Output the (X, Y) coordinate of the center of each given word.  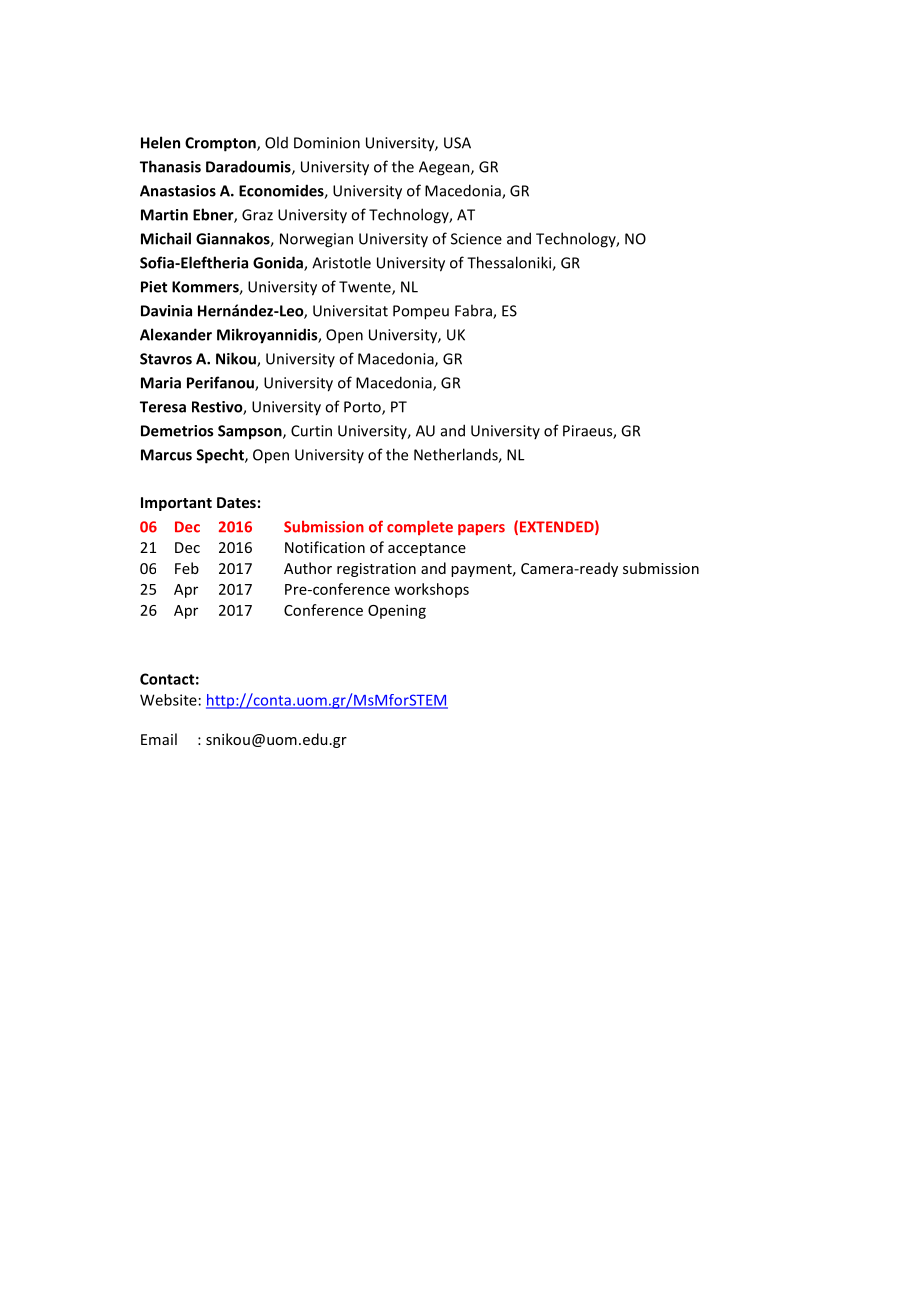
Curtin (311, 431)
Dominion (327, 143)
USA (457, 143)
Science (476, 239)
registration (376, 570)
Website (168, 700)
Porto (363, 408)
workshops (431, 590)
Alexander (176, 334)
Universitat (350, 311)
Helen (160, 142)
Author (308, 568)
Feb (187, 568)
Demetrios (177, 431)
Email (159, 739)
